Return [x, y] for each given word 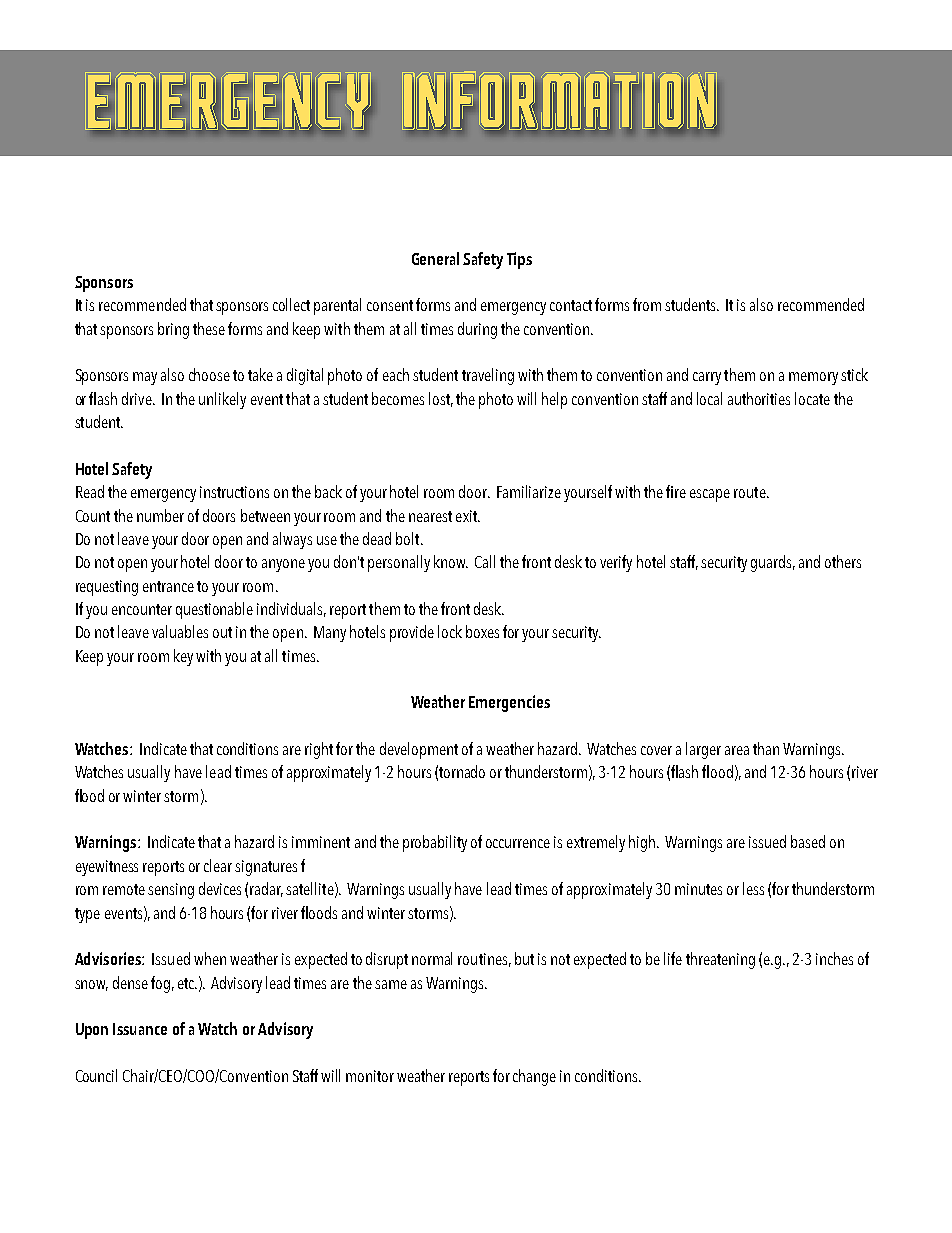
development [419, 750]
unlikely [222, 400]
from [647, 304]
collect [291, 304]
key [183, 657]
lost [441, 399]
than [766, 748]
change [534, 1077]
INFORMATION [559, 101]
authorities [759, 398]
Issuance [140, 1029]
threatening [720, 960]
